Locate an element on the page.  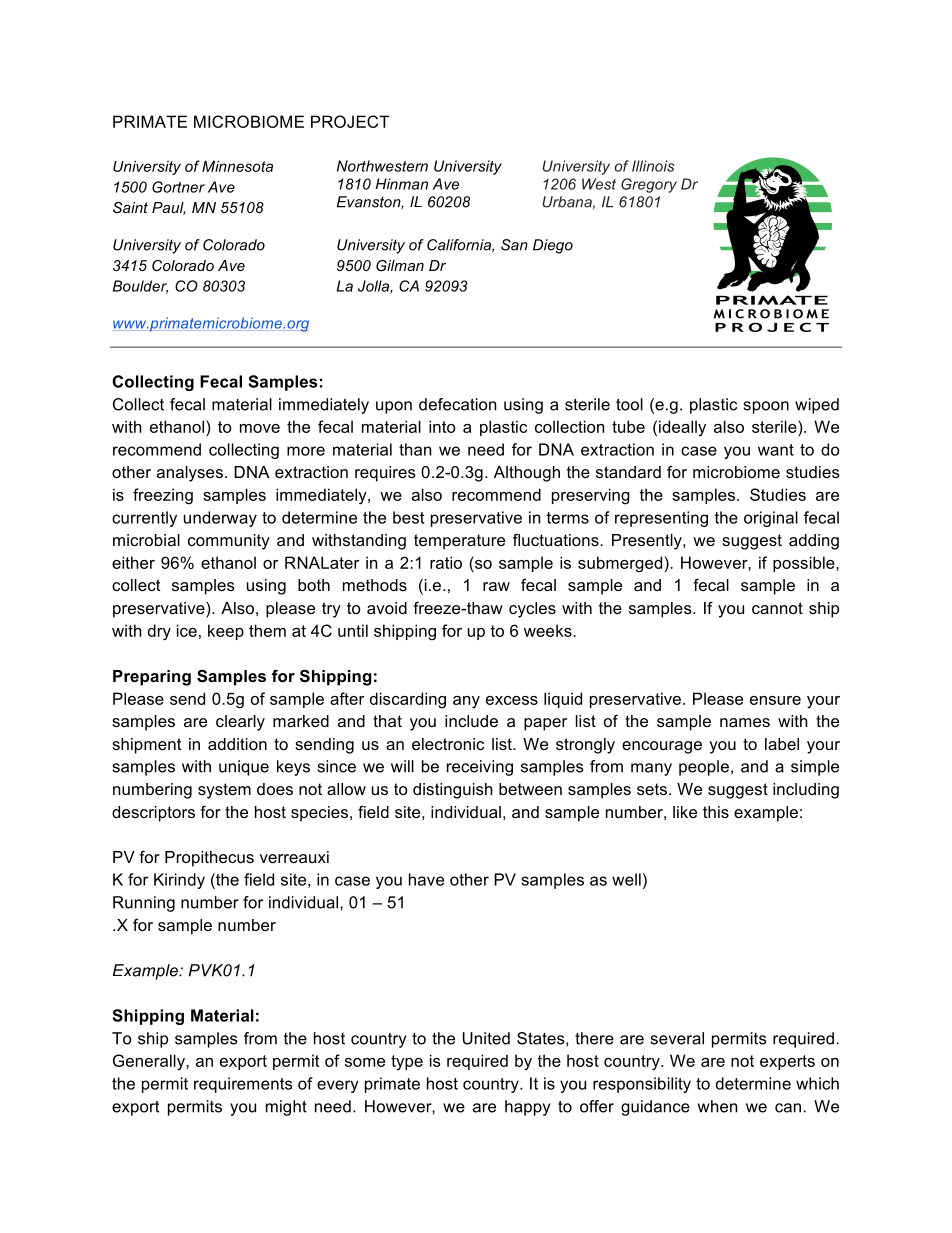
have is located at coordinates (426, 879).
